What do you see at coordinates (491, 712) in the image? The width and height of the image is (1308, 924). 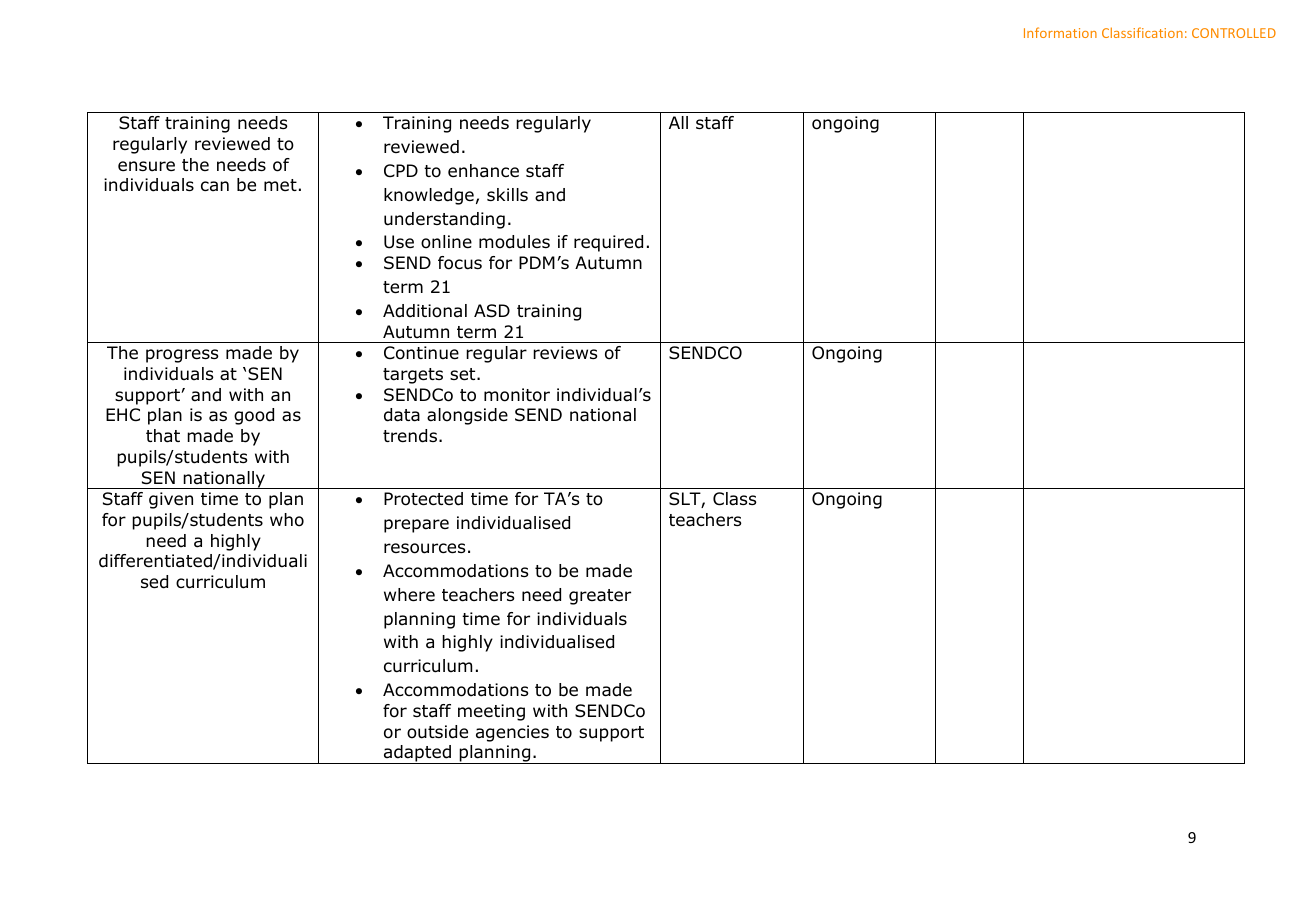 I see `meeting` at bounding box center [491, 712].
